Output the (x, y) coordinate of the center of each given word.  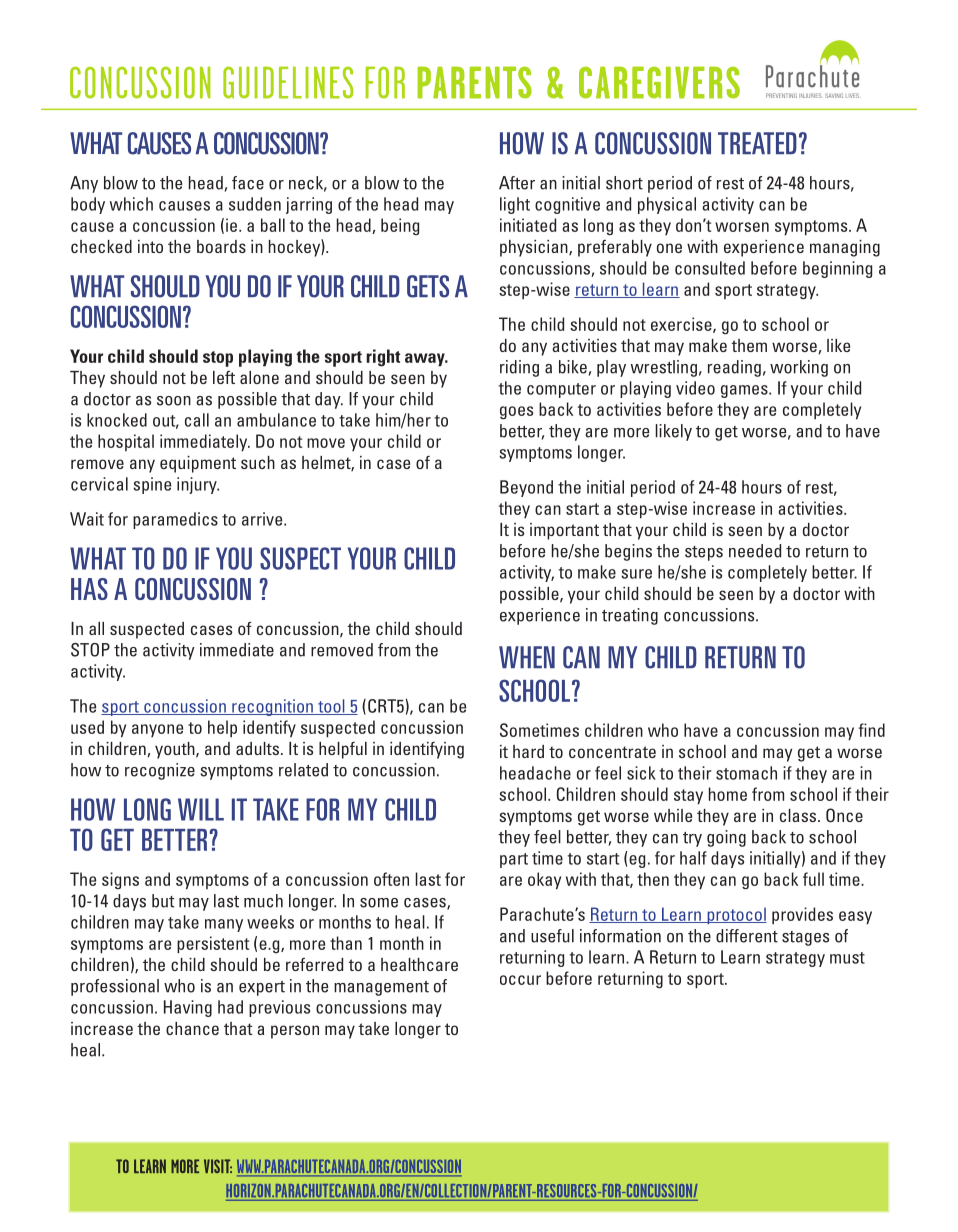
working (799, 368)
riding (519, 368)
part (514, 860)
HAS (89, 589)
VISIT (218, 1166)
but (163, 901)
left (224, 377)
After (517, 183)
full (813, 879)
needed (755, 551)
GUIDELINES (288, 82)
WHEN (527, 657)
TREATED (757, 143)
